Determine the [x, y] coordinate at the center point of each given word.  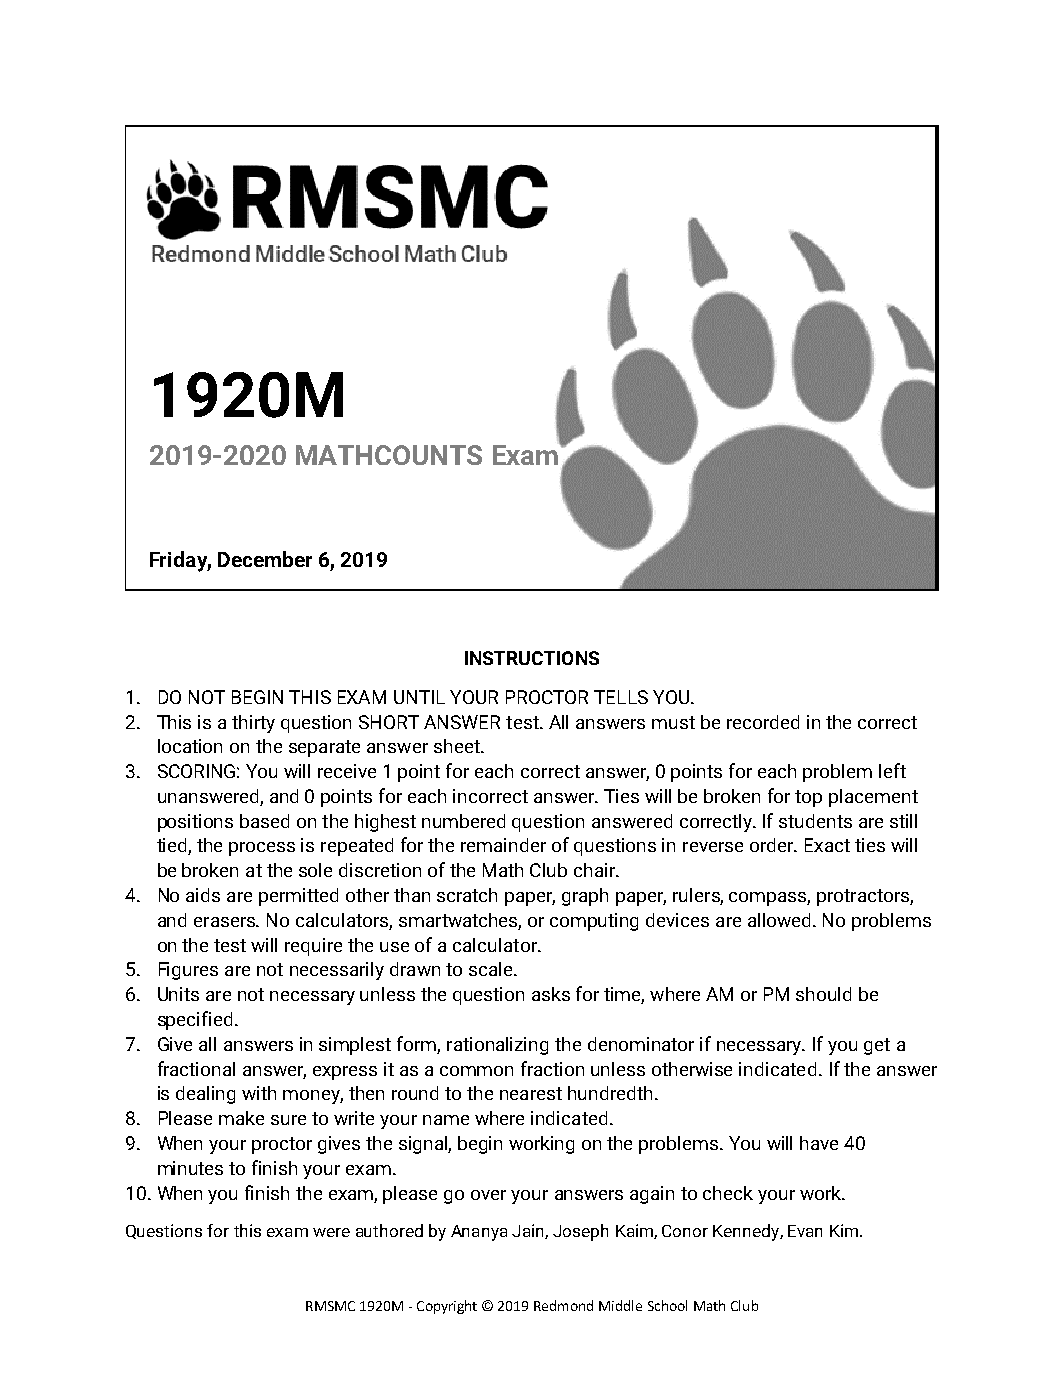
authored [389, 1230]
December [265, 559]
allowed [781, 920]
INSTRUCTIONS [532, 658]
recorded [763, 722]
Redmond [563, 1305]
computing [594, 922]
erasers [226, 922]
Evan [805, 1231]
